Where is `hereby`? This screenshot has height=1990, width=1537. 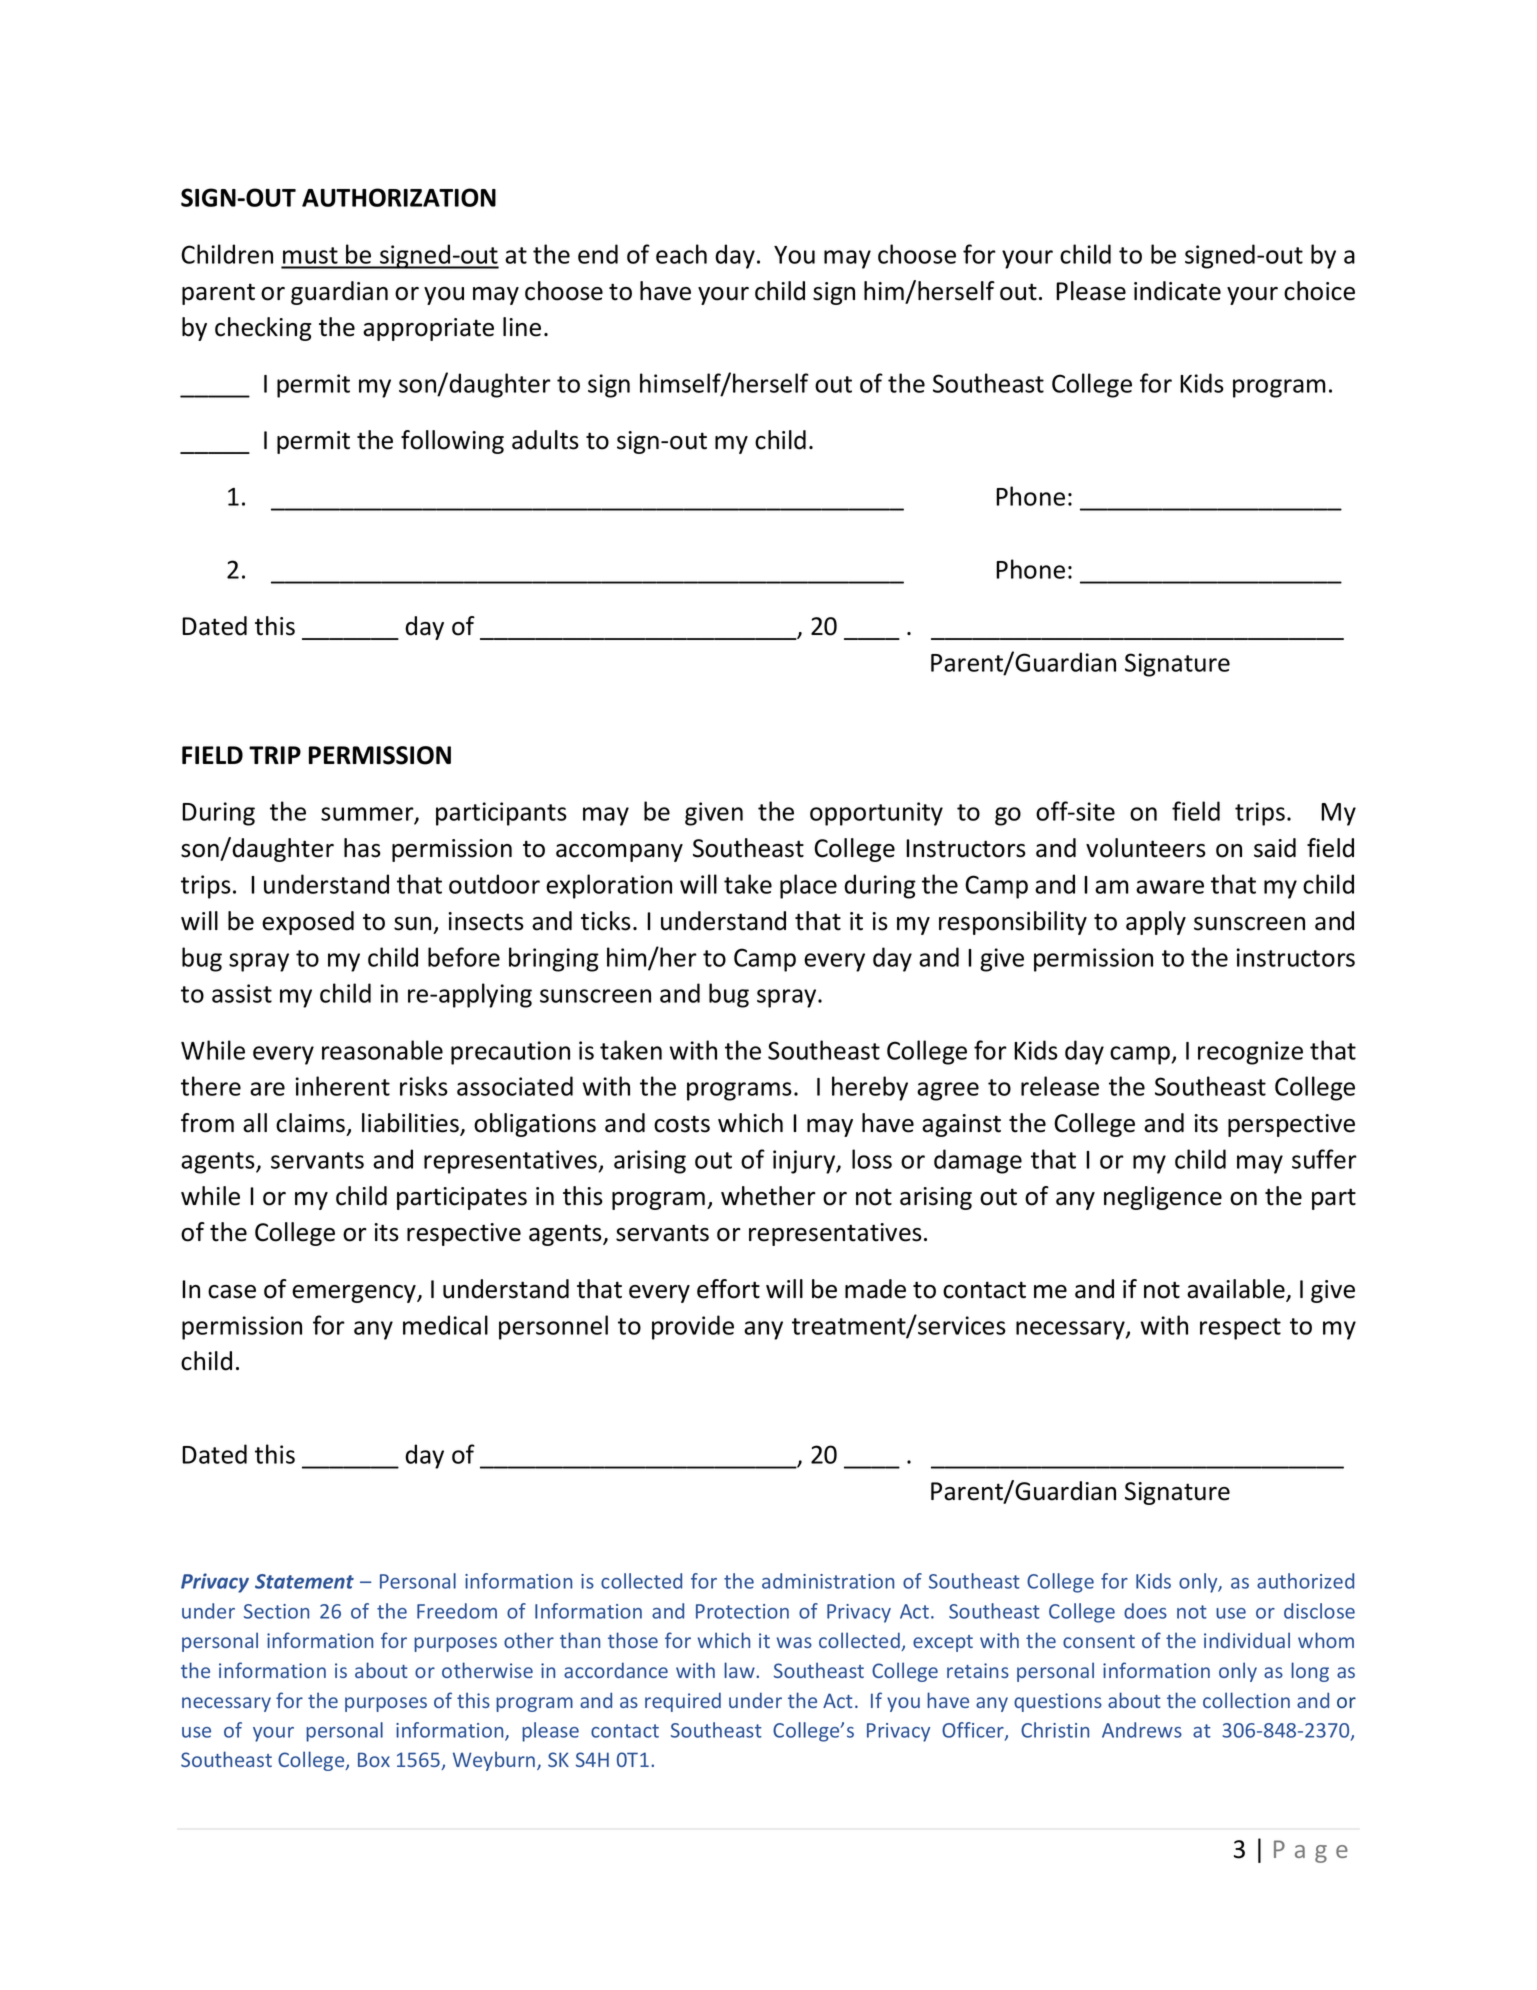
hereby is located at coordinates (870, 1088).
